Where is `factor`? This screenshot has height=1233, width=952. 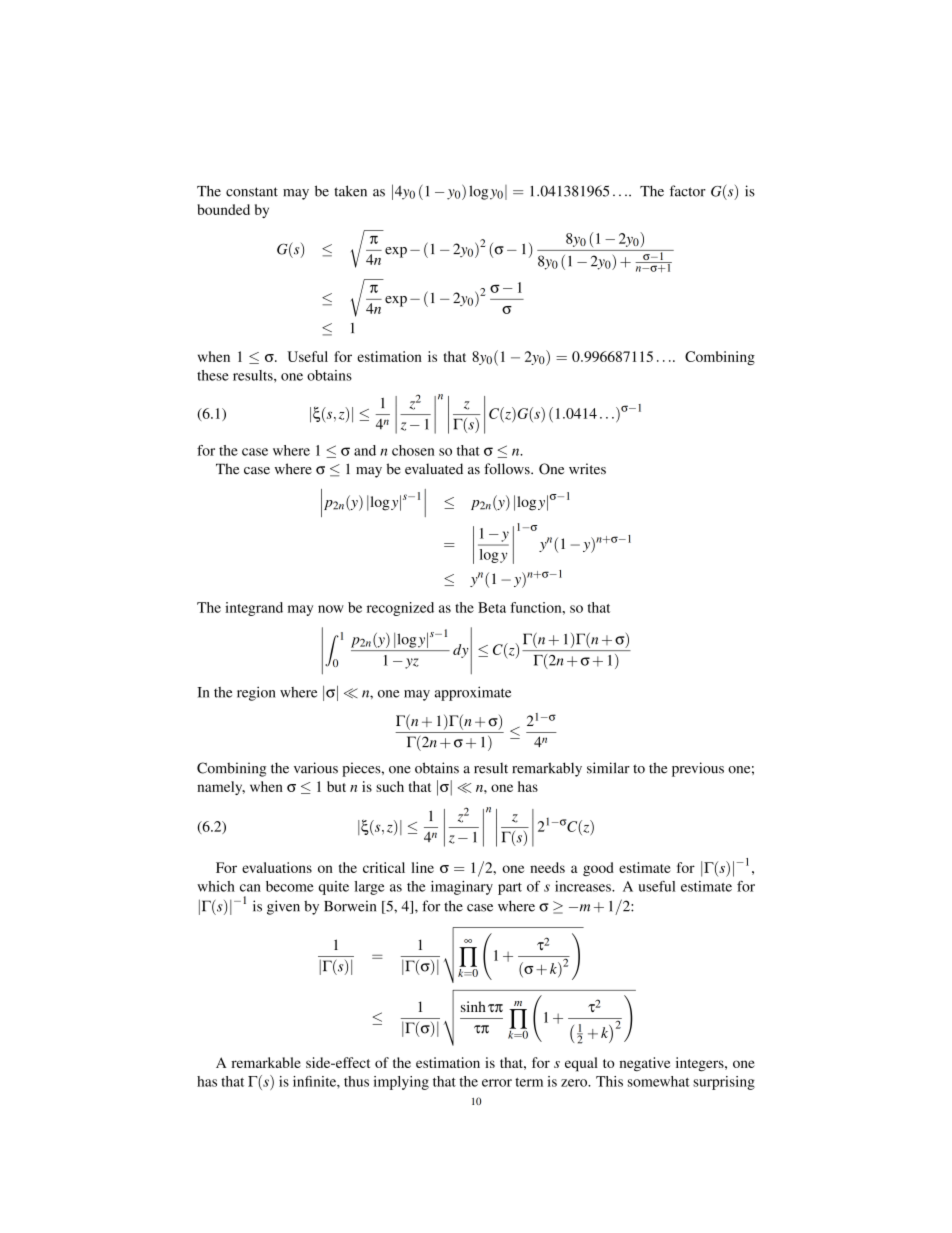
factor is located at coordinates (688, 191).
